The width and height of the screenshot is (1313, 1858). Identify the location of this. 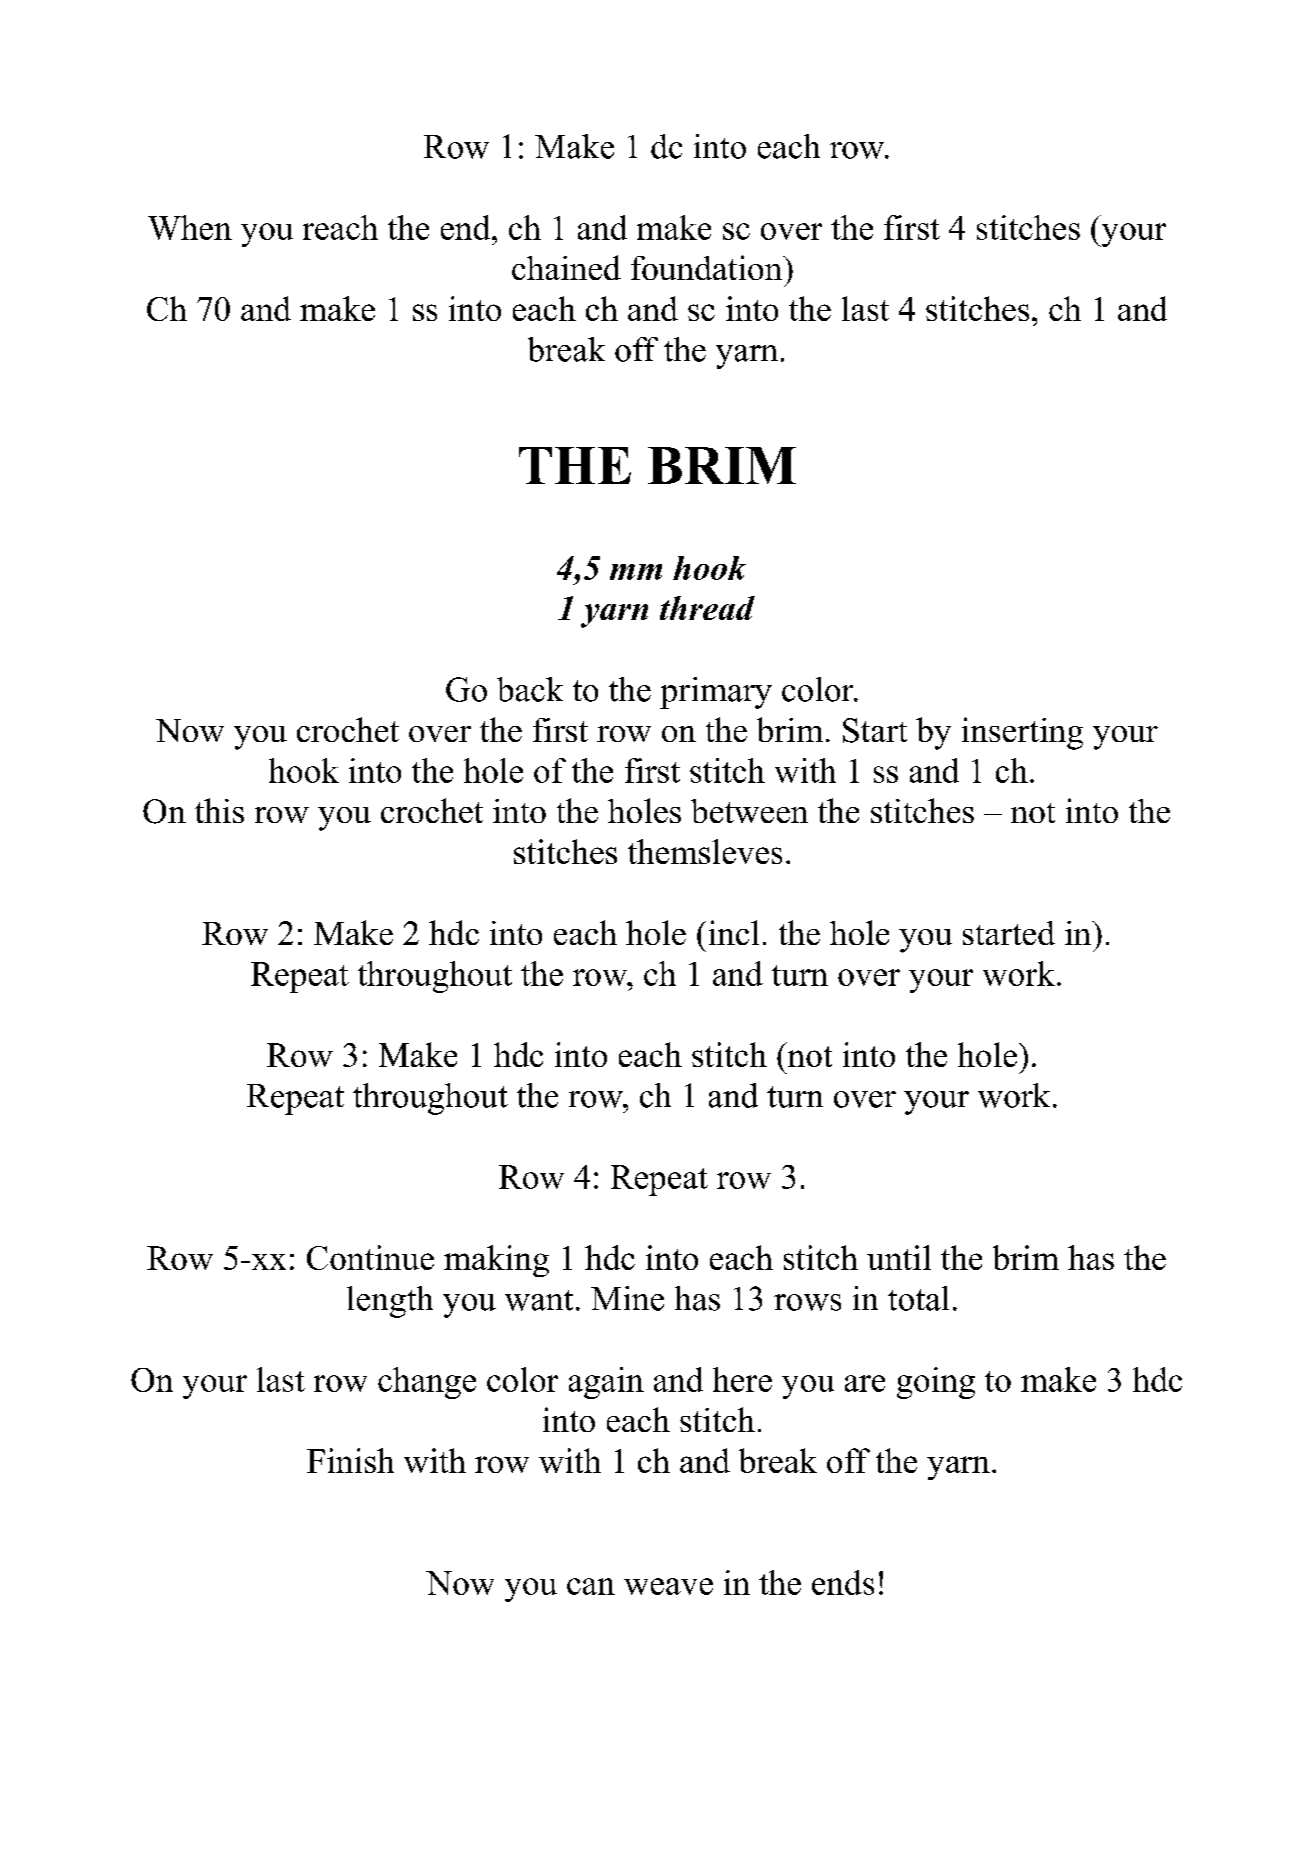
(219, 810).
